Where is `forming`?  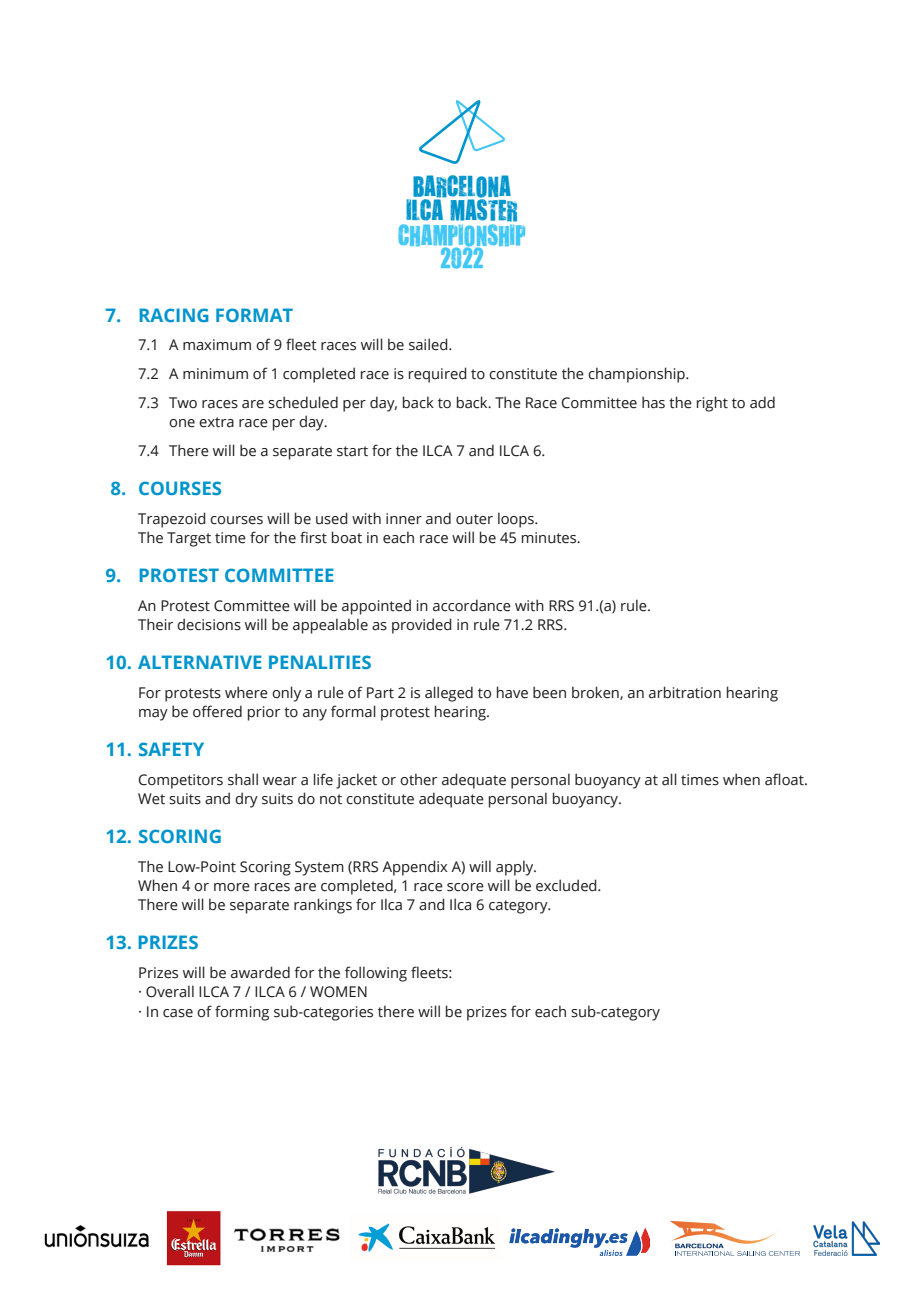 forming is located at coordinates (242, 1013).
